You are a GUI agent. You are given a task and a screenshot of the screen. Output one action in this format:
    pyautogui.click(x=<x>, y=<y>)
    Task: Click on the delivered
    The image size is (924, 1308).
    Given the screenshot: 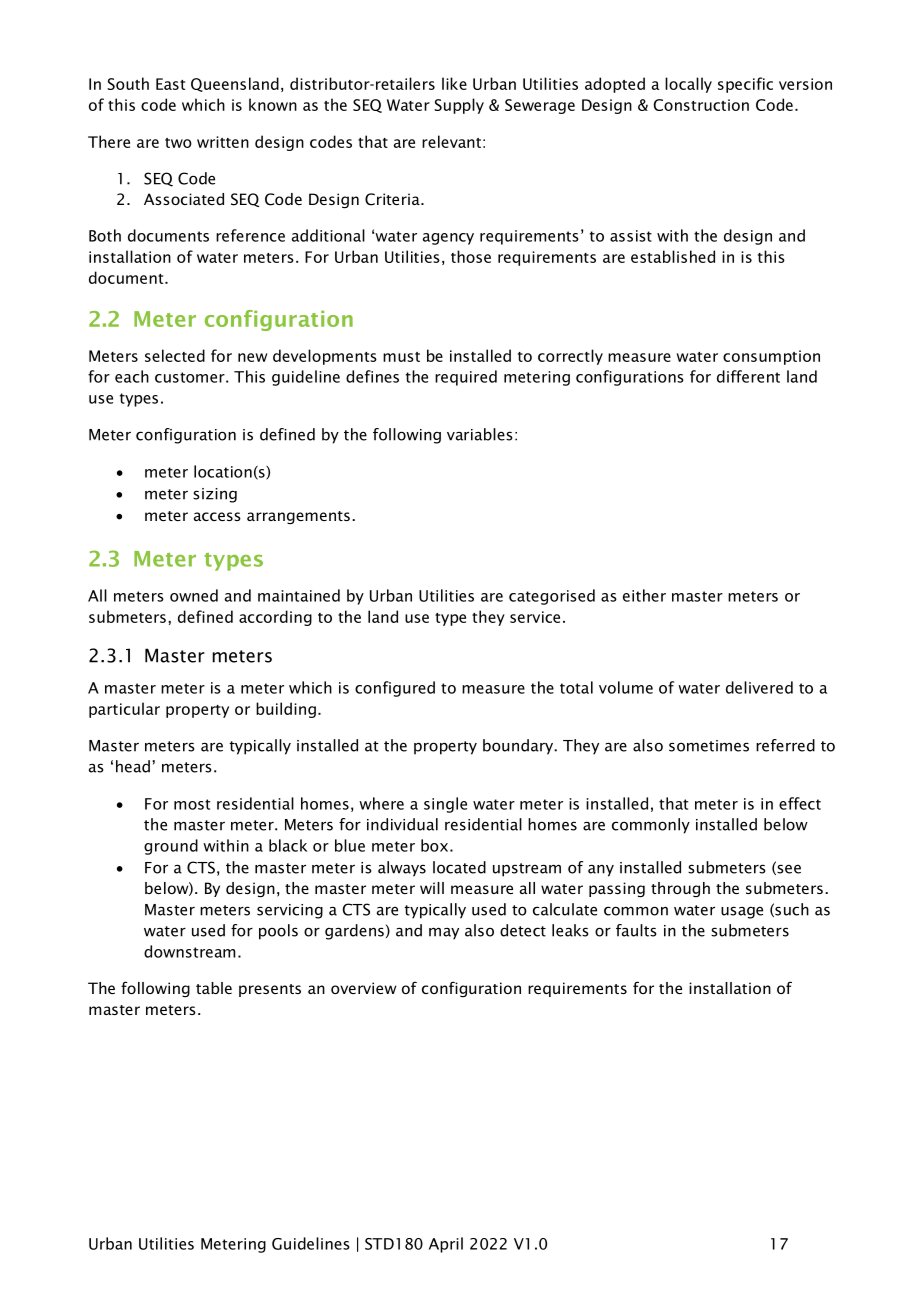 What is the action you would take?
    pyautogui.click(x=759, y=687)
